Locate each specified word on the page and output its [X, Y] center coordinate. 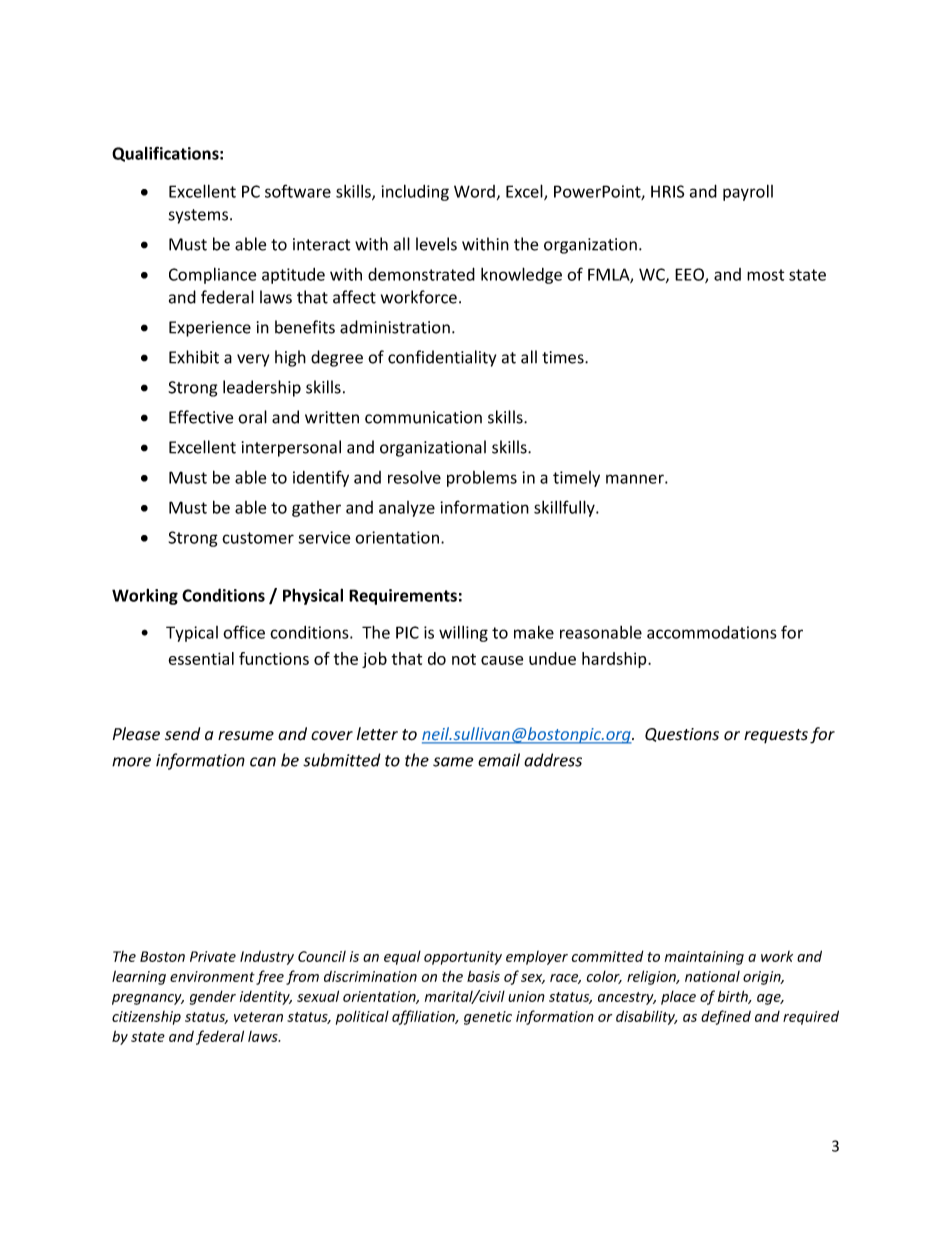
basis [483, 976]
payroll [748, 192]
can [263, 762]
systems [200, 216]
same [453, 762]
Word [474, 191]
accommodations [712, 632]
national [712, 976]
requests [776, 736]
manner [636, 479]
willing [463, 633]
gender [213, 997]
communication [423, 417]
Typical [192, 634]
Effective [201, 417]
